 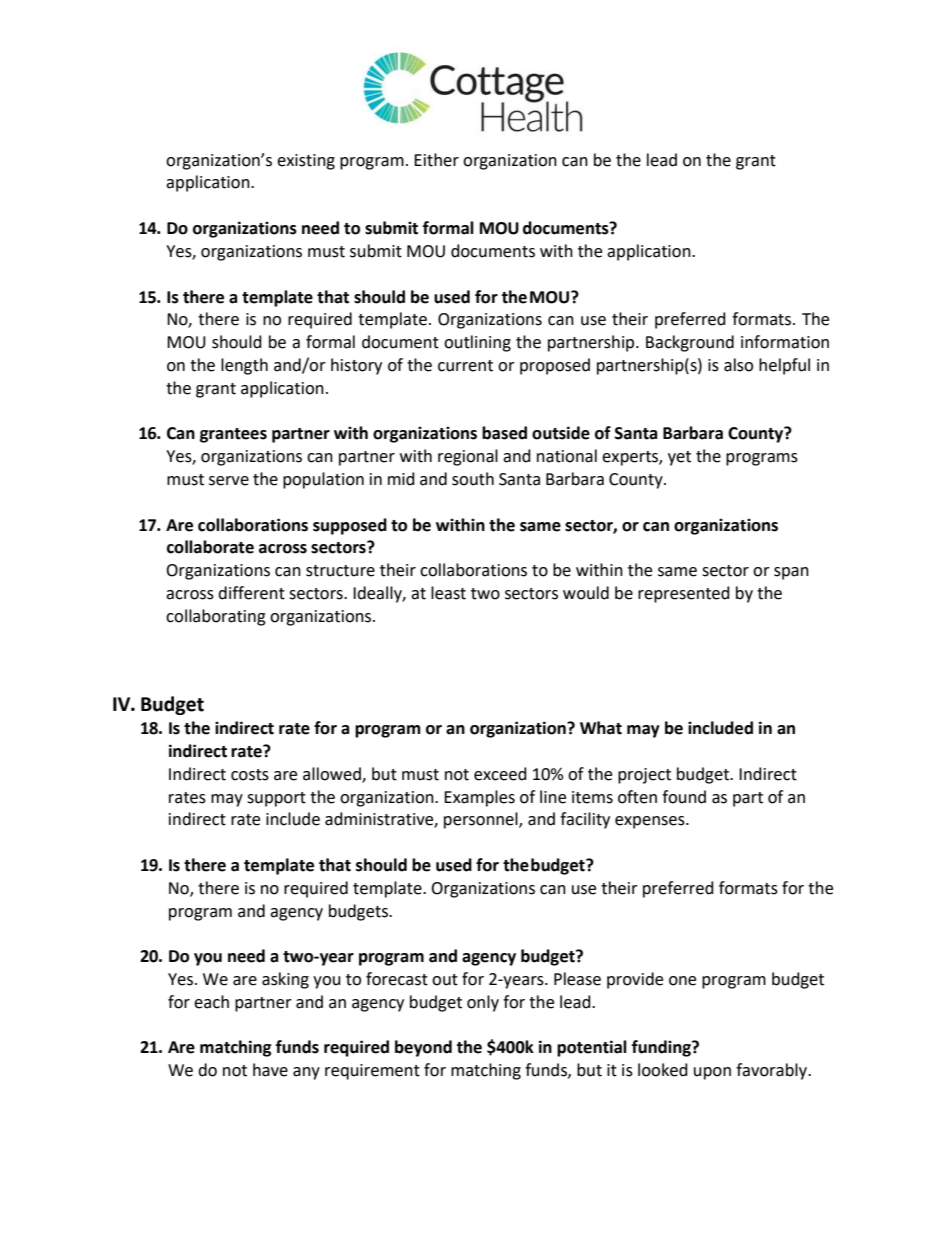 I want to click on south, so click(x=473, y=479).
